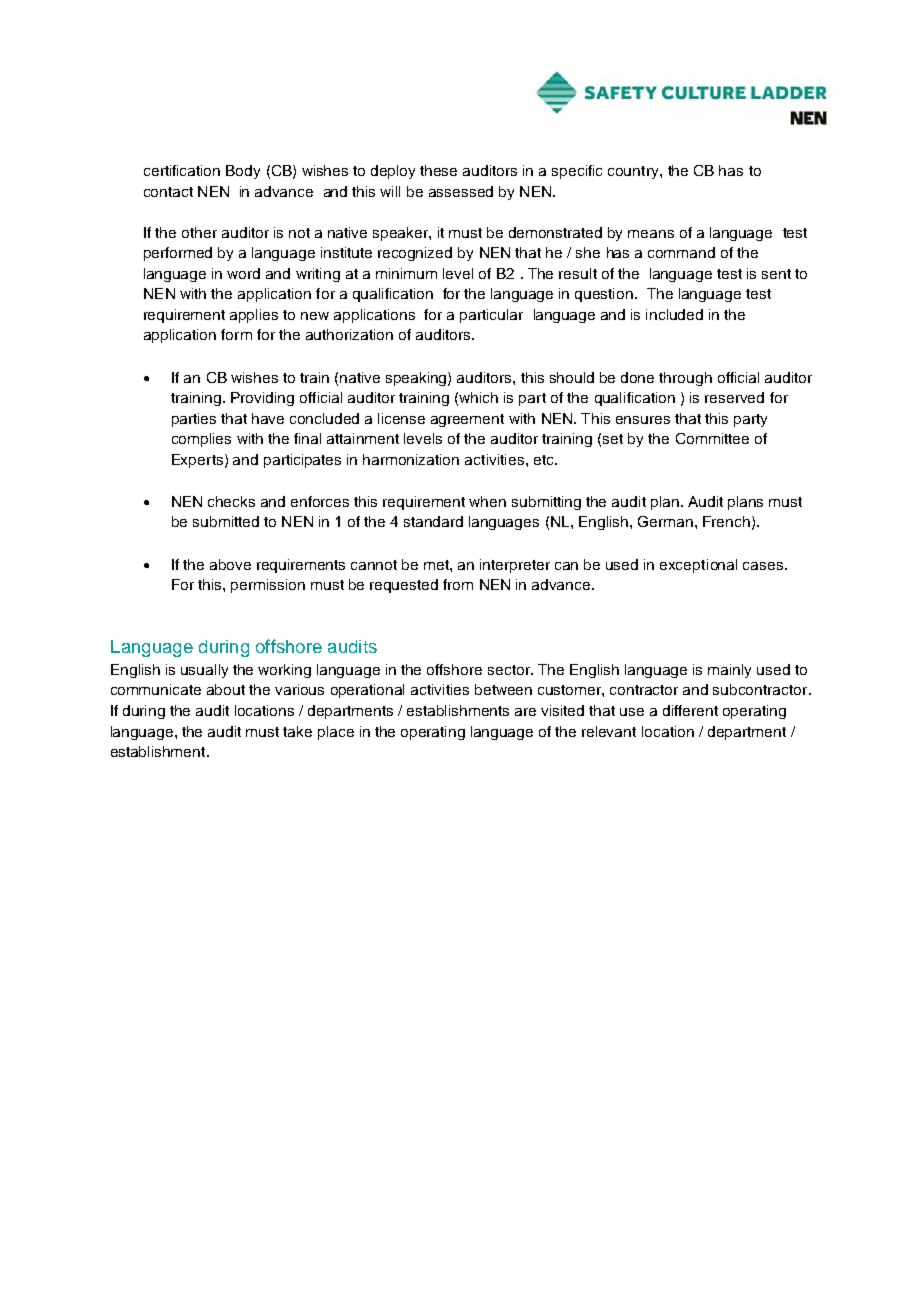  What do you see at coordinates (254, 316) in the screenshot?
I see `applies` at bounding box center [254, 316].
